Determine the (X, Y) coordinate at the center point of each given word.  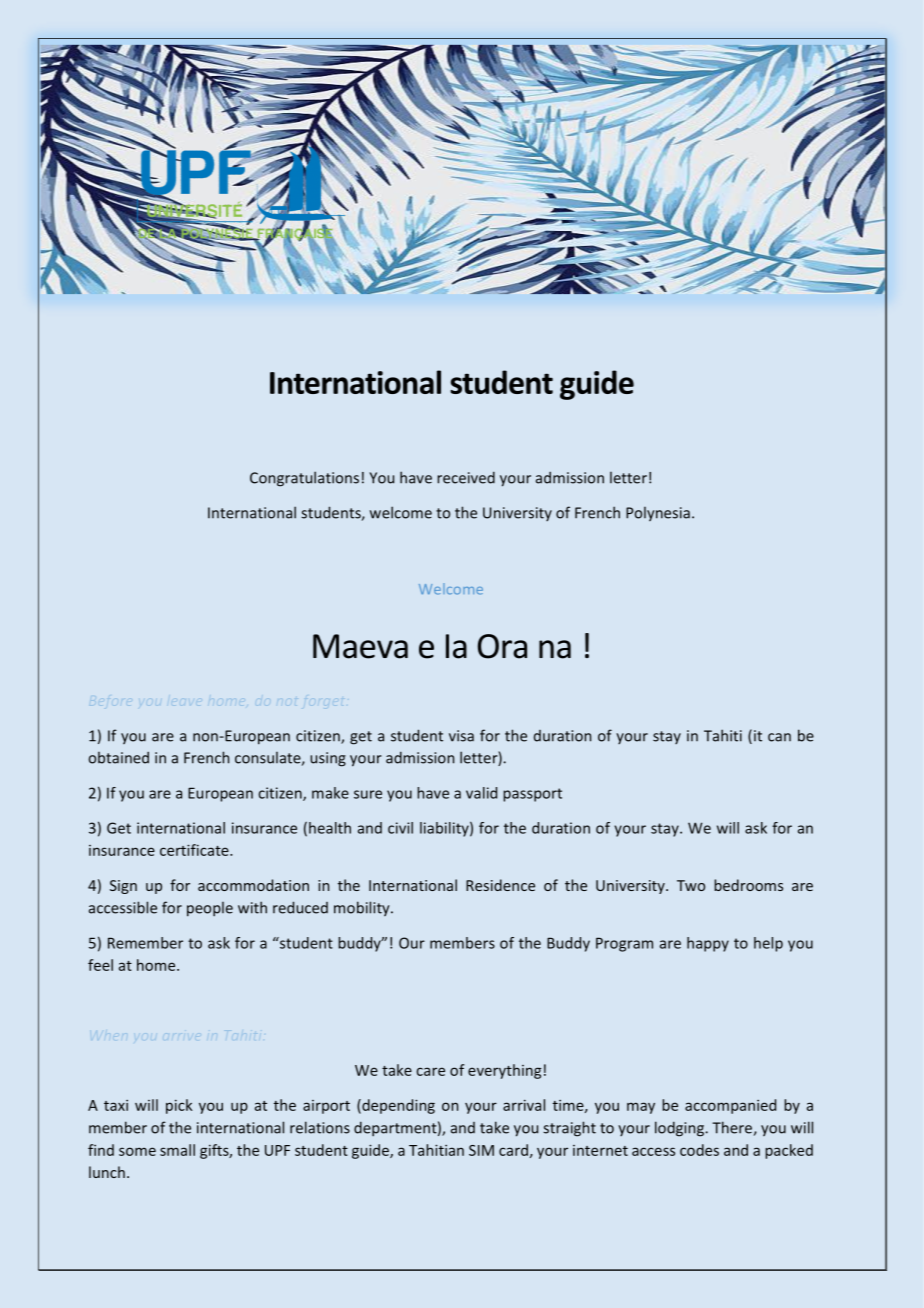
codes (699, 1150)
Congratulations (304, 479)
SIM (481, 1150)
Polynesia (658, 514)
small (177, 1150)
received (466, 477)
